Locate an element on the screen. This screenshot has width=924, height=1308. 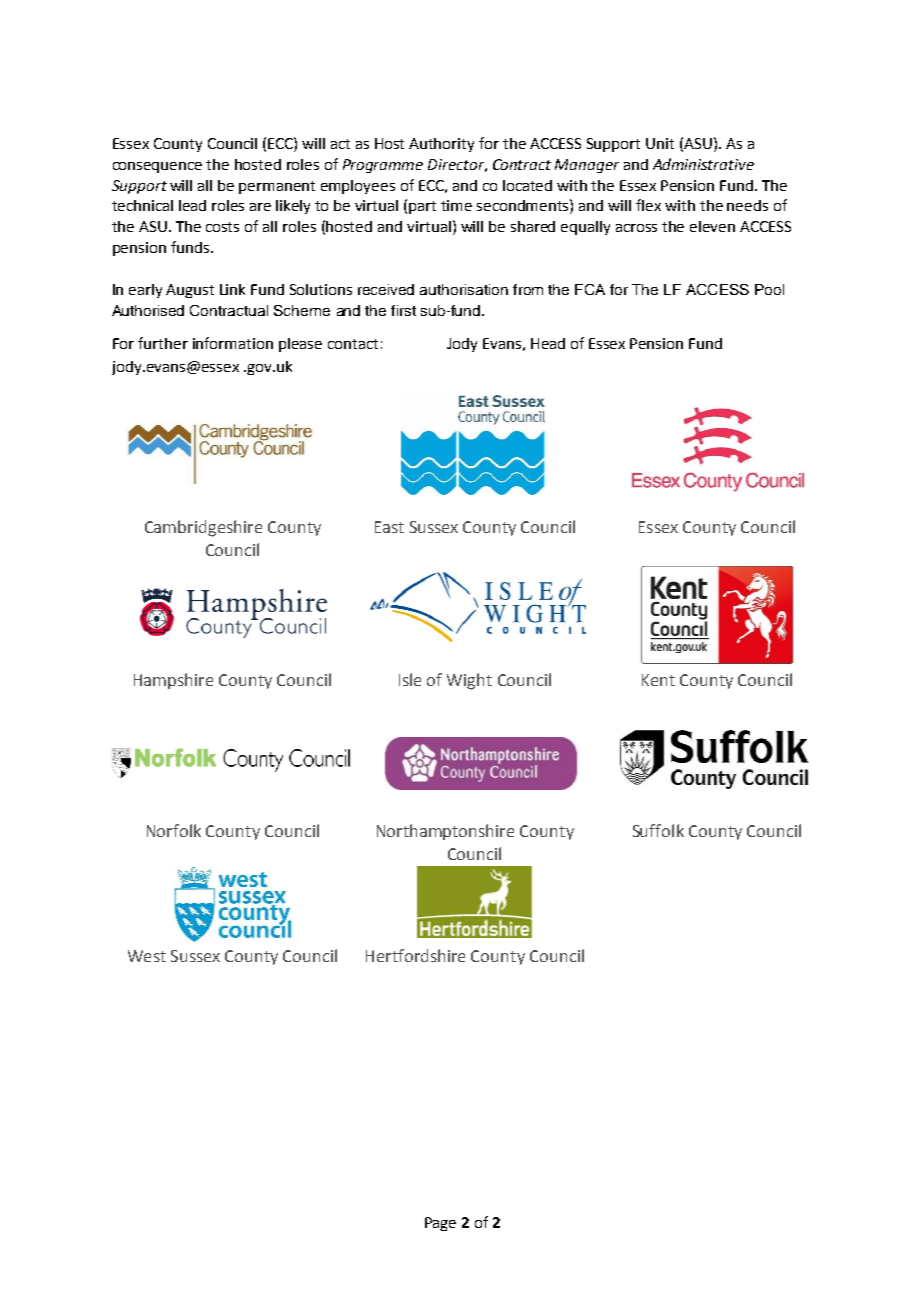
Kent is located at coordinates (658, 680).
